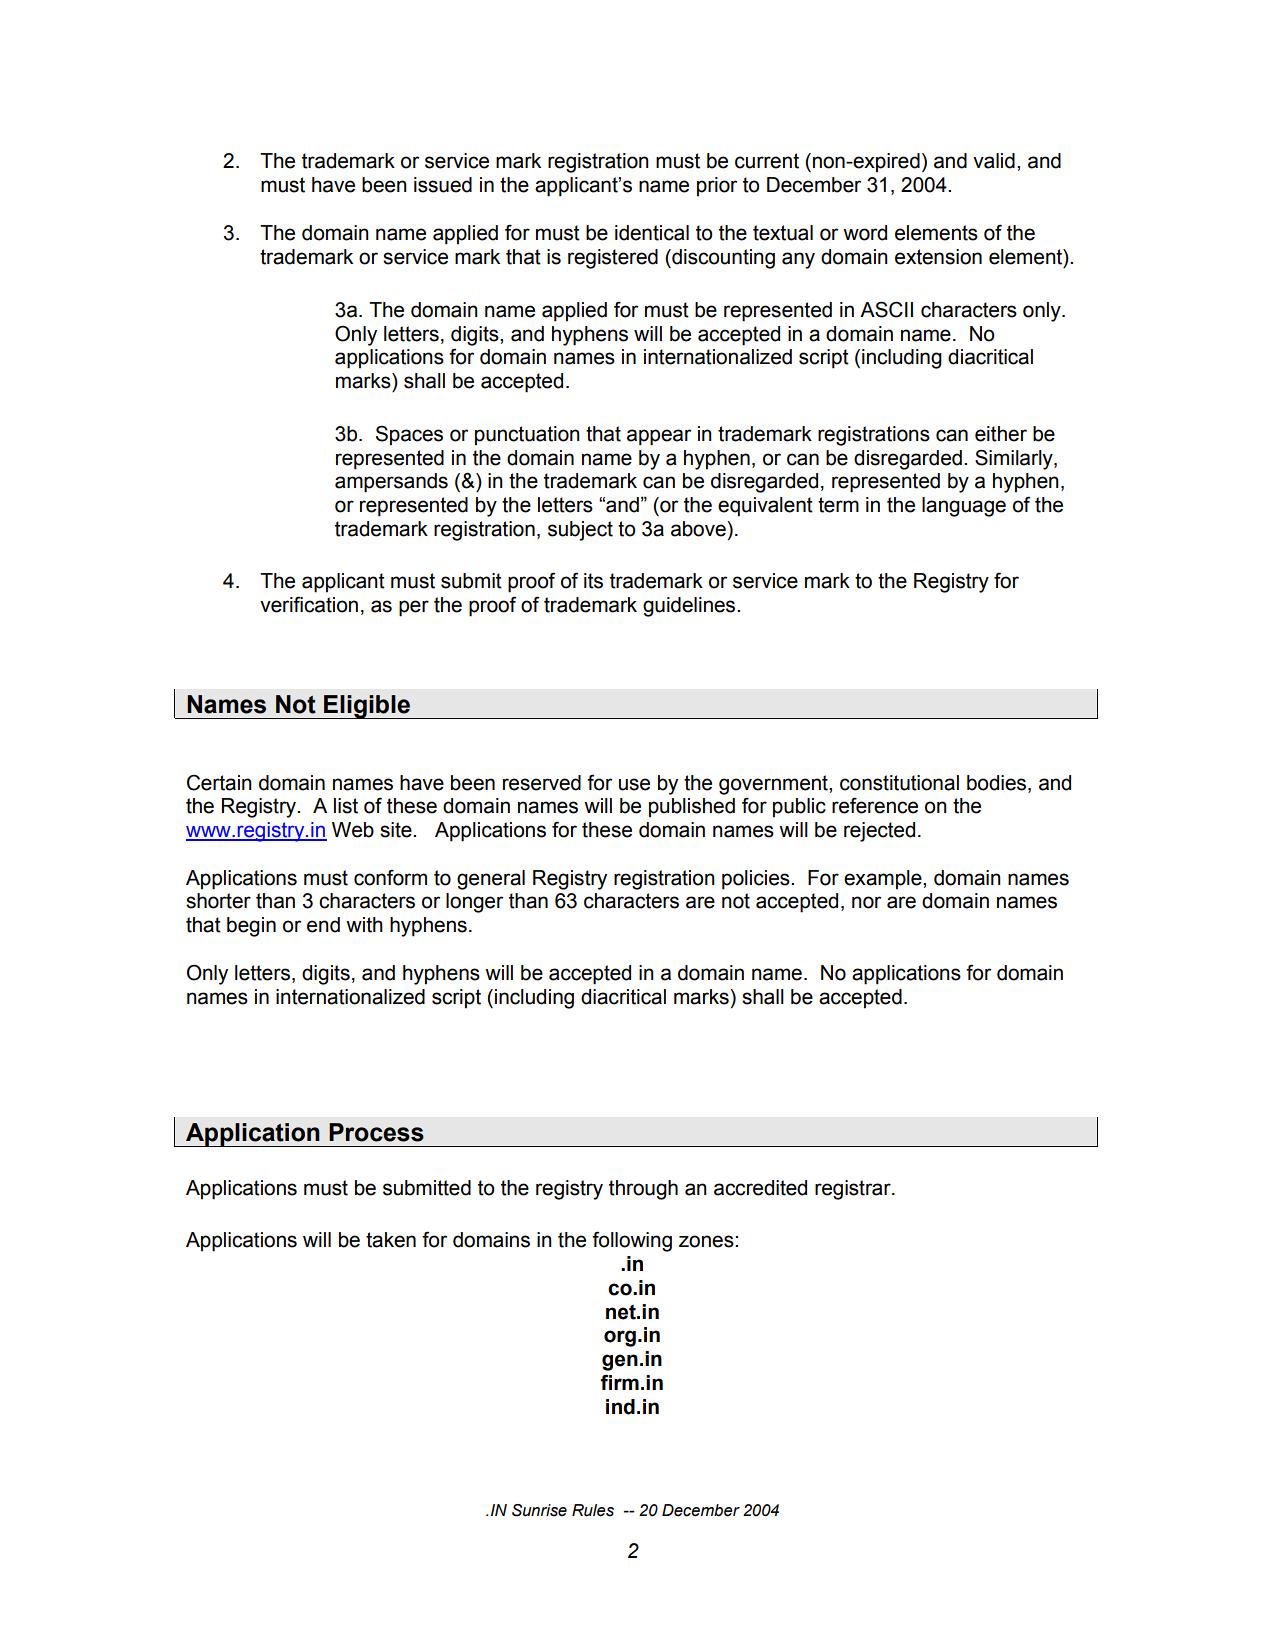 The height and width of the screenshot is (1637, 1265). I want to click on language, so click(964, 507).
